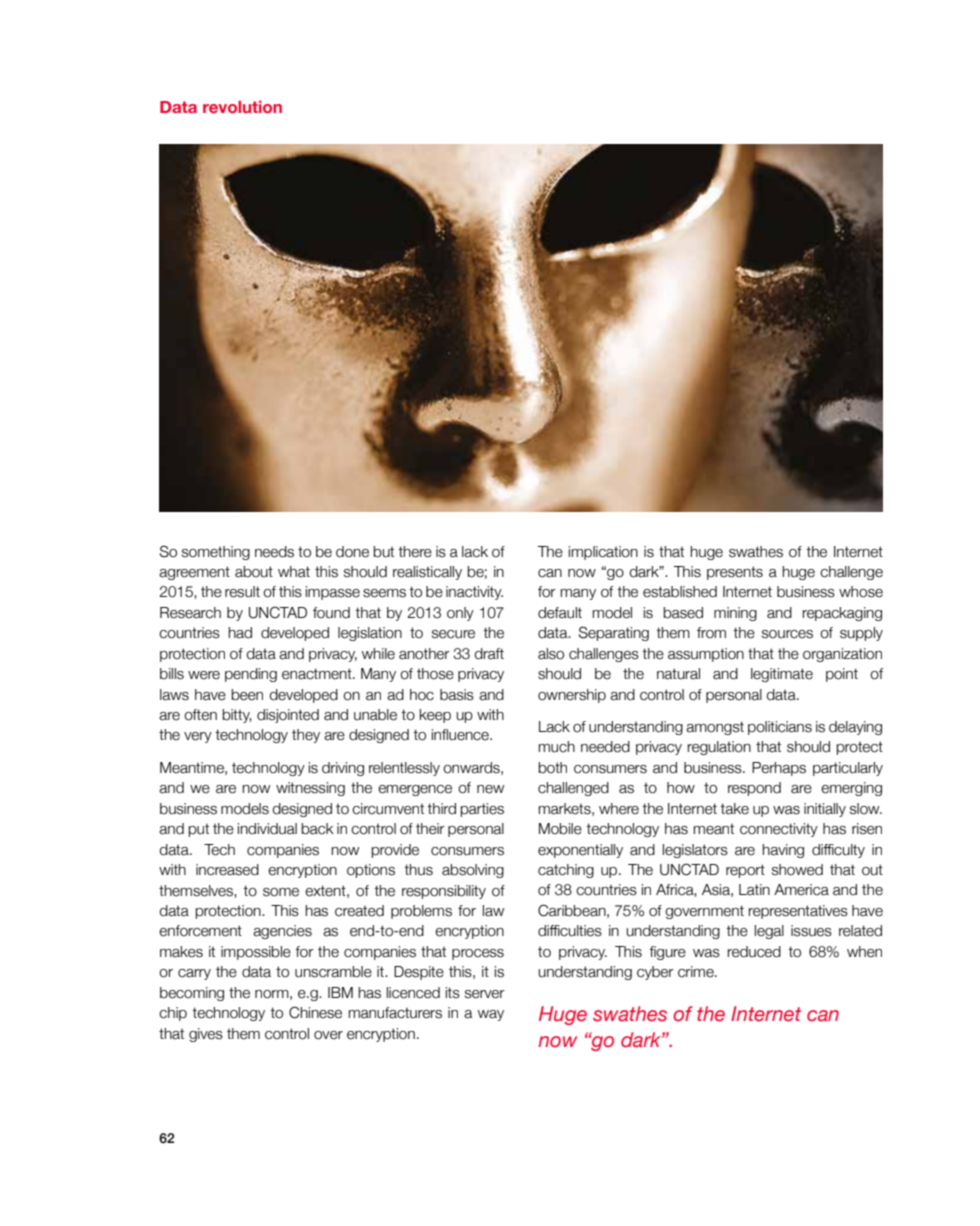  What do you see at coordinates (415, 552) in the image?
I see `there` at bounding box center [415, 552].
